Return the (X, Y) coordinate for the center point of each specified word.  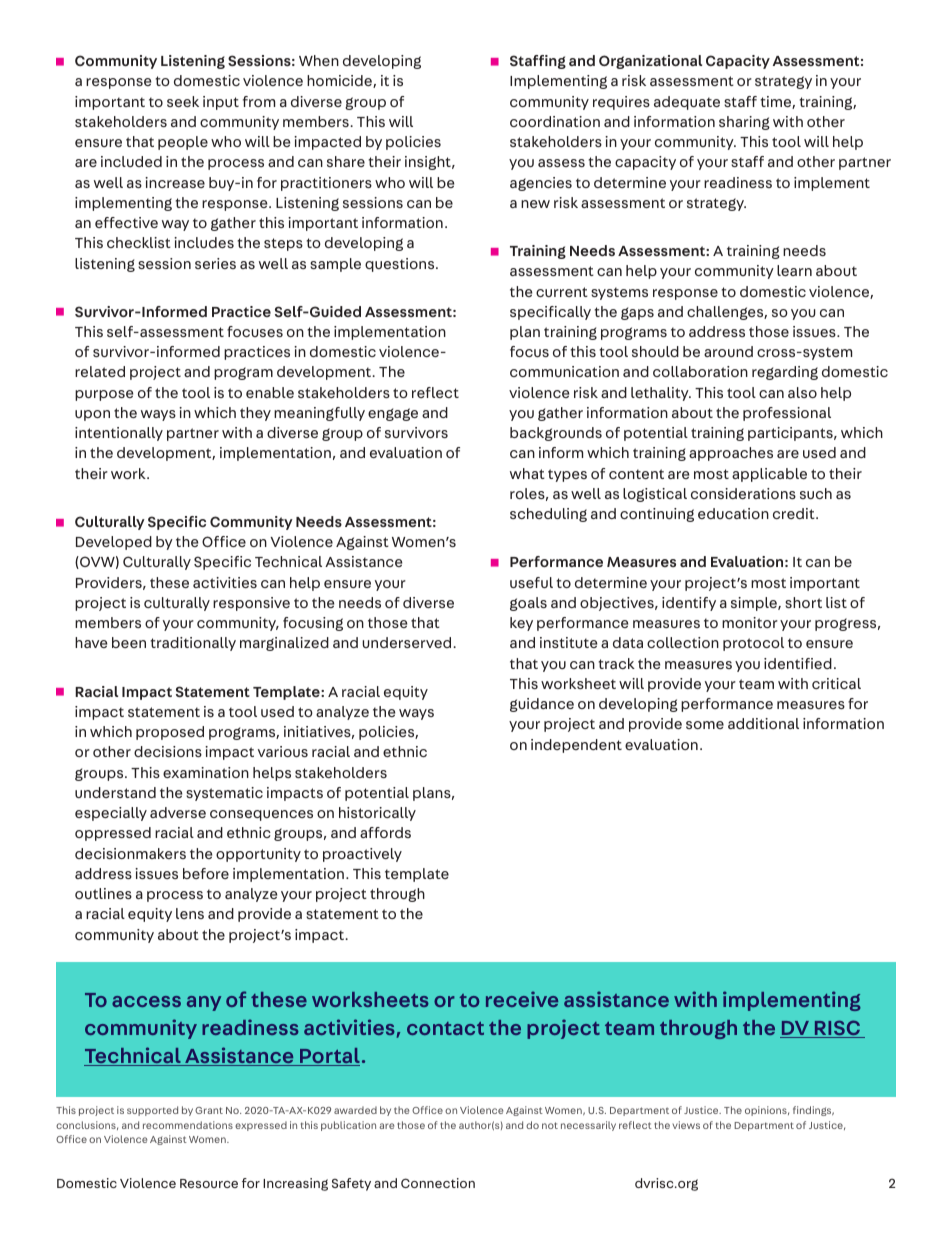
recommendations (188, 1125)
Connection (438, 1183)
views (686, 1125)
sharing (744, 123)
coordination (555, 121)
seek (183, 101)
